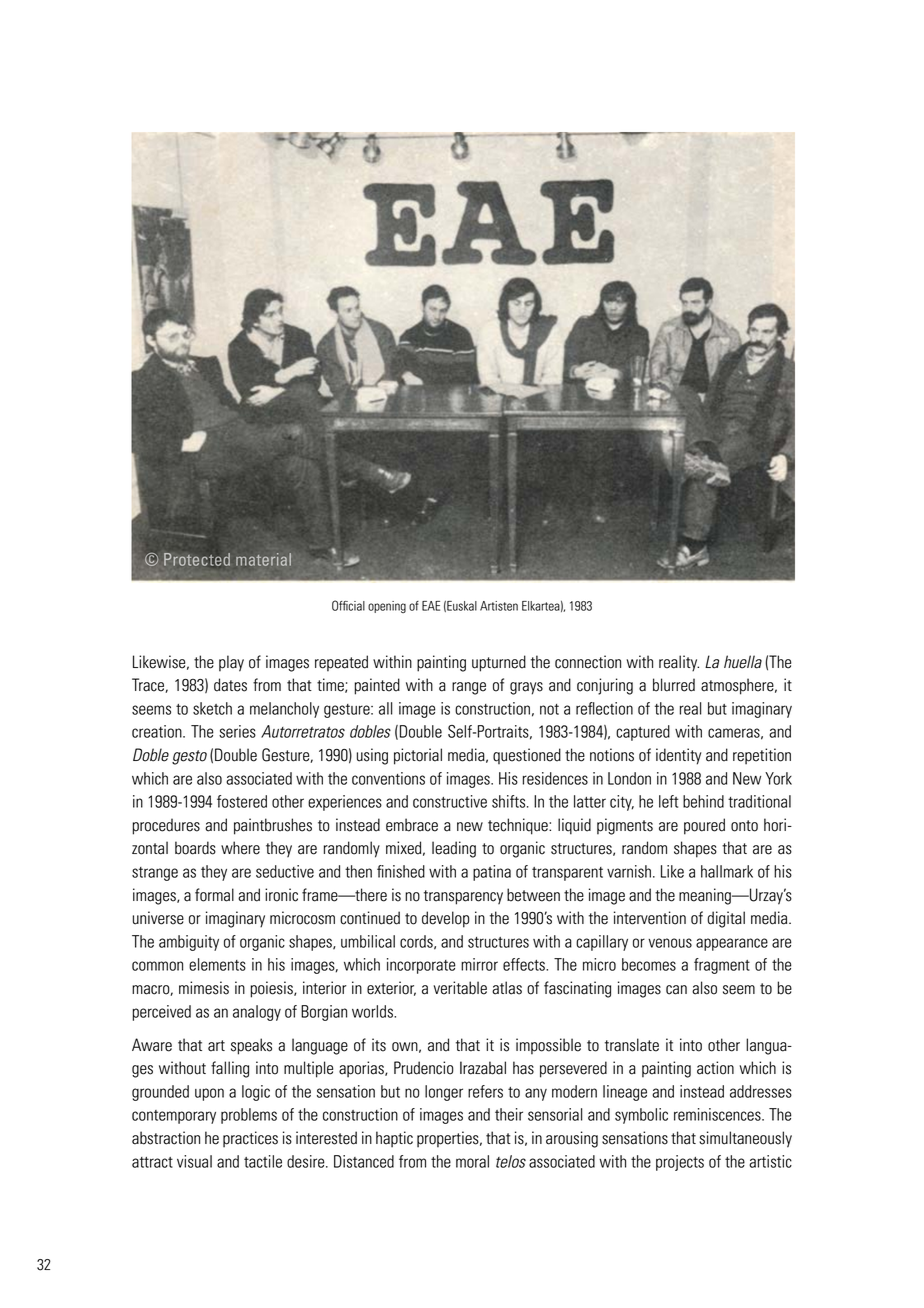 The height and width of the image is (1308, 924). I want to click on EAE, so click(431, 606).
